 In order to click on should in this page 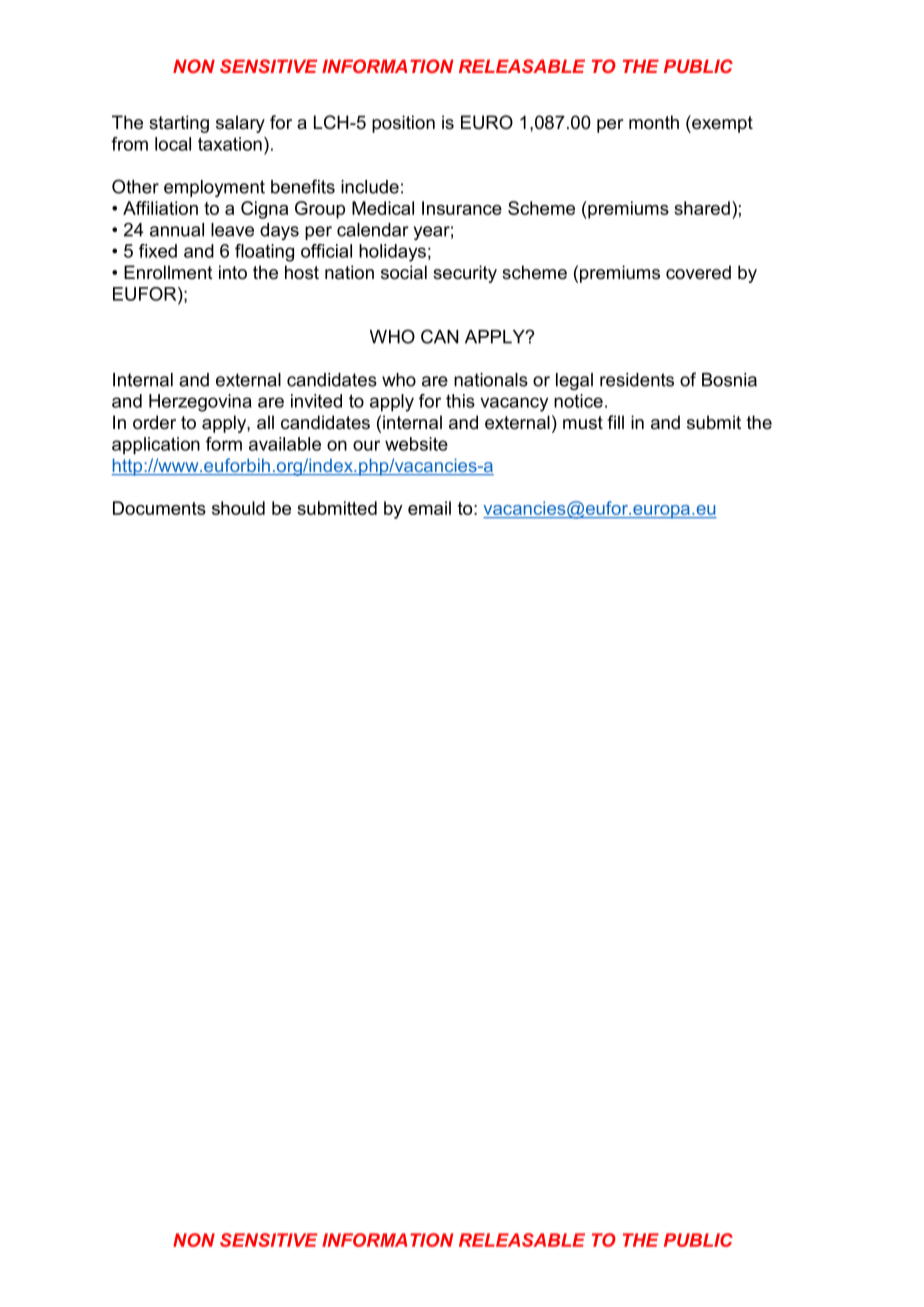, I will do `click(238, 508)`.
